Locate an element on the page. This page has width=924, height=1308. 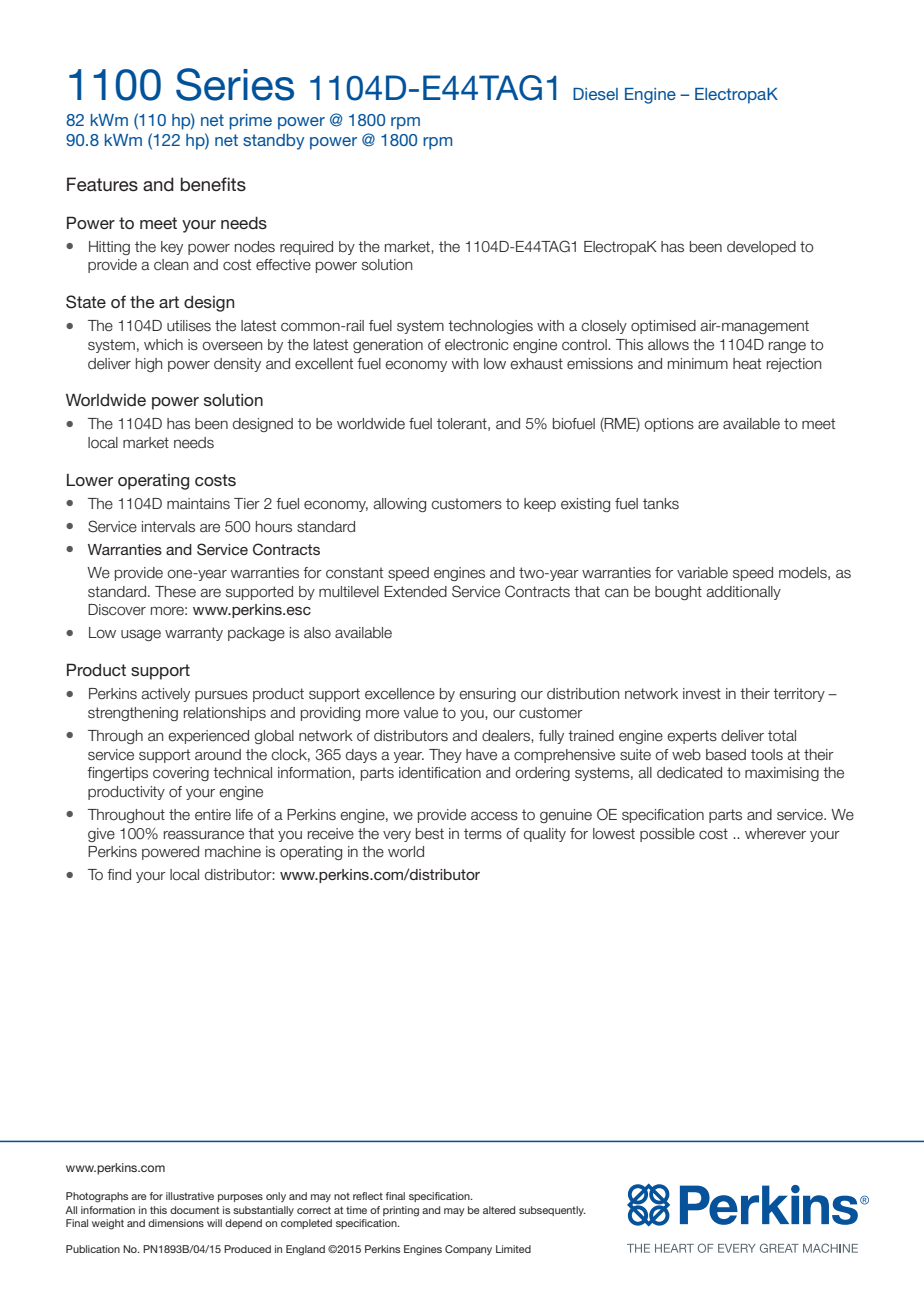
best is located at coordinates (430, 834).
